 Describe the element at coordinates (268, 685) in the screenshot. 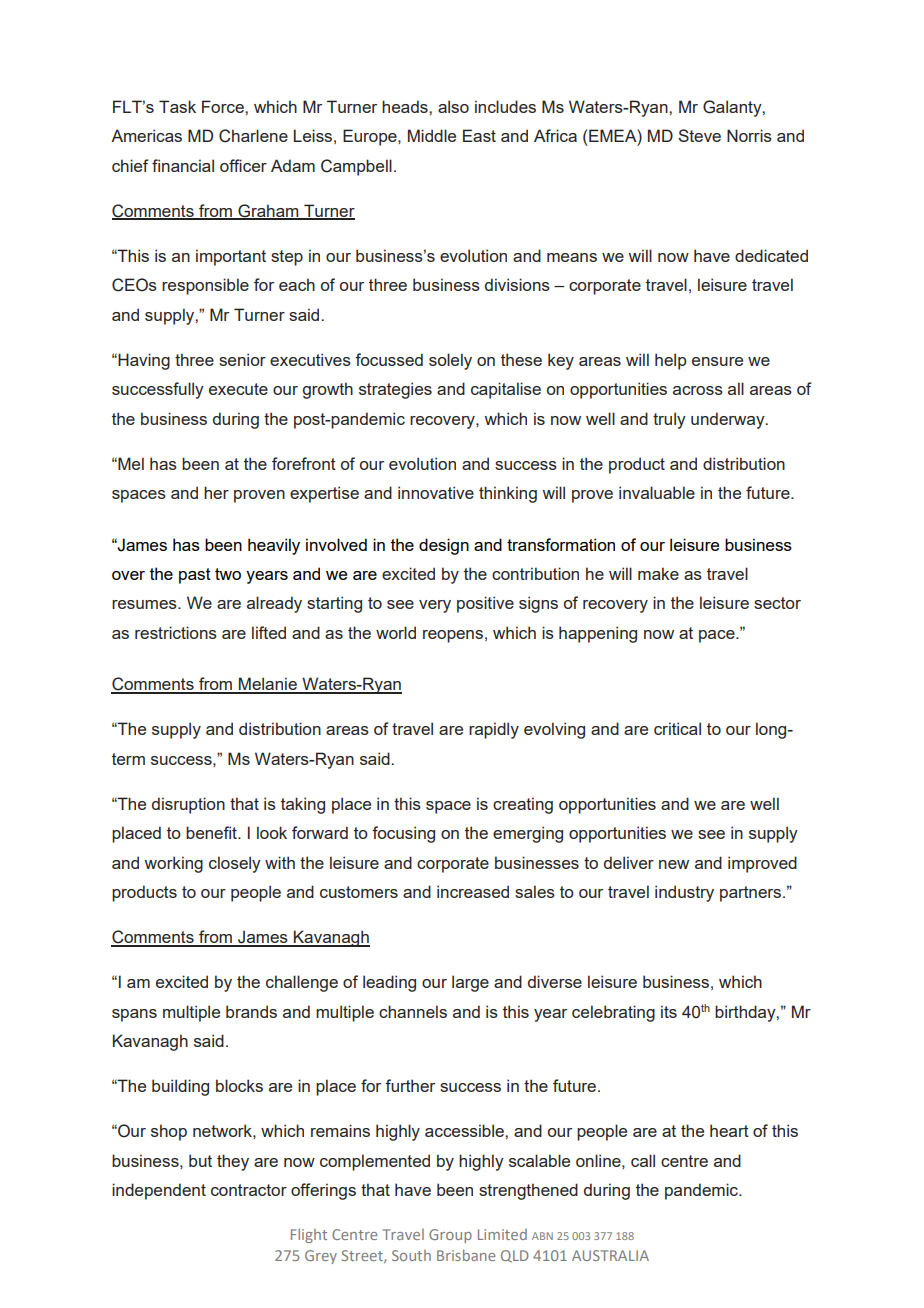

I see `Melanie` at that location.
